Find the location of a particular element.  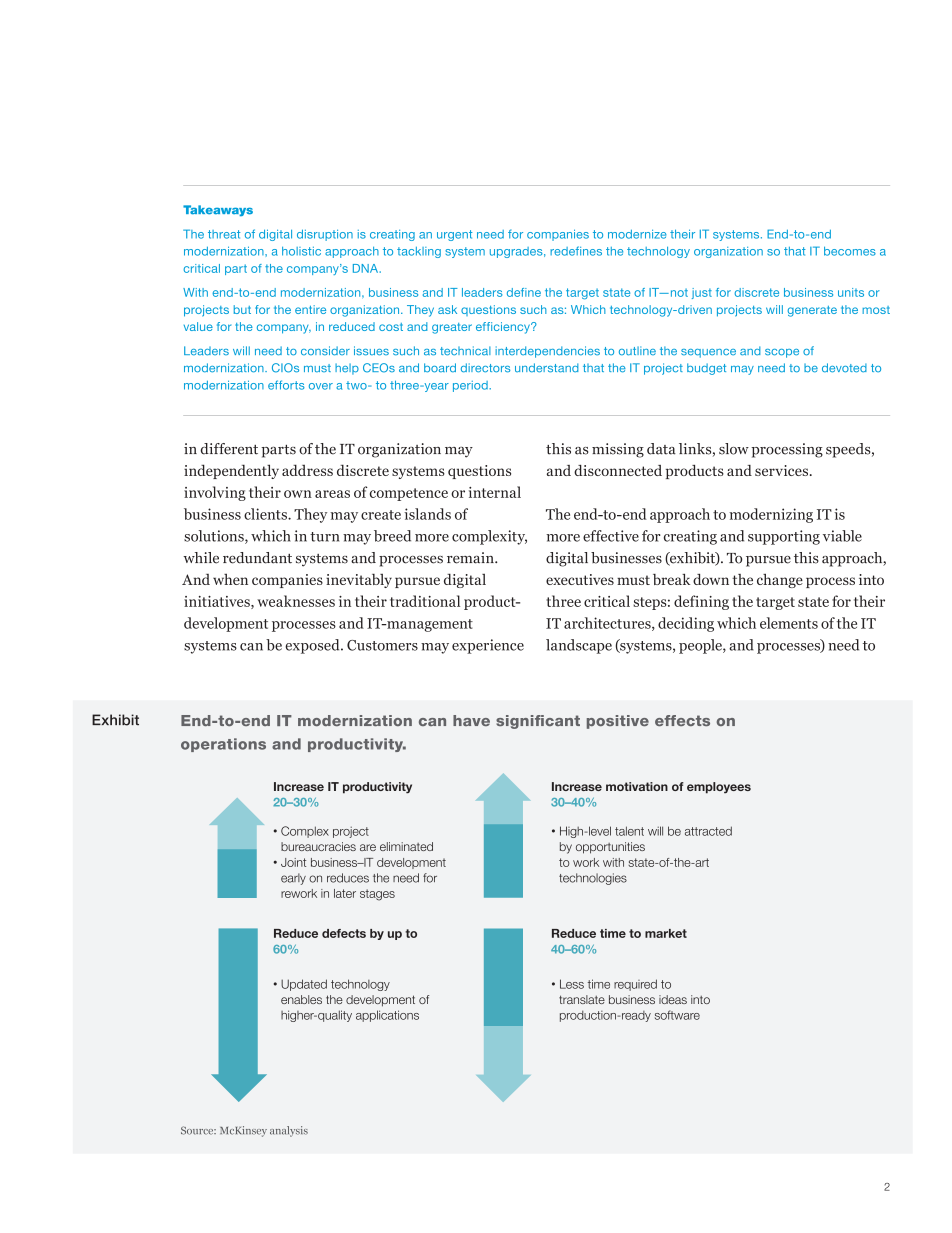

holistic is located at coordinates (301, 251).
